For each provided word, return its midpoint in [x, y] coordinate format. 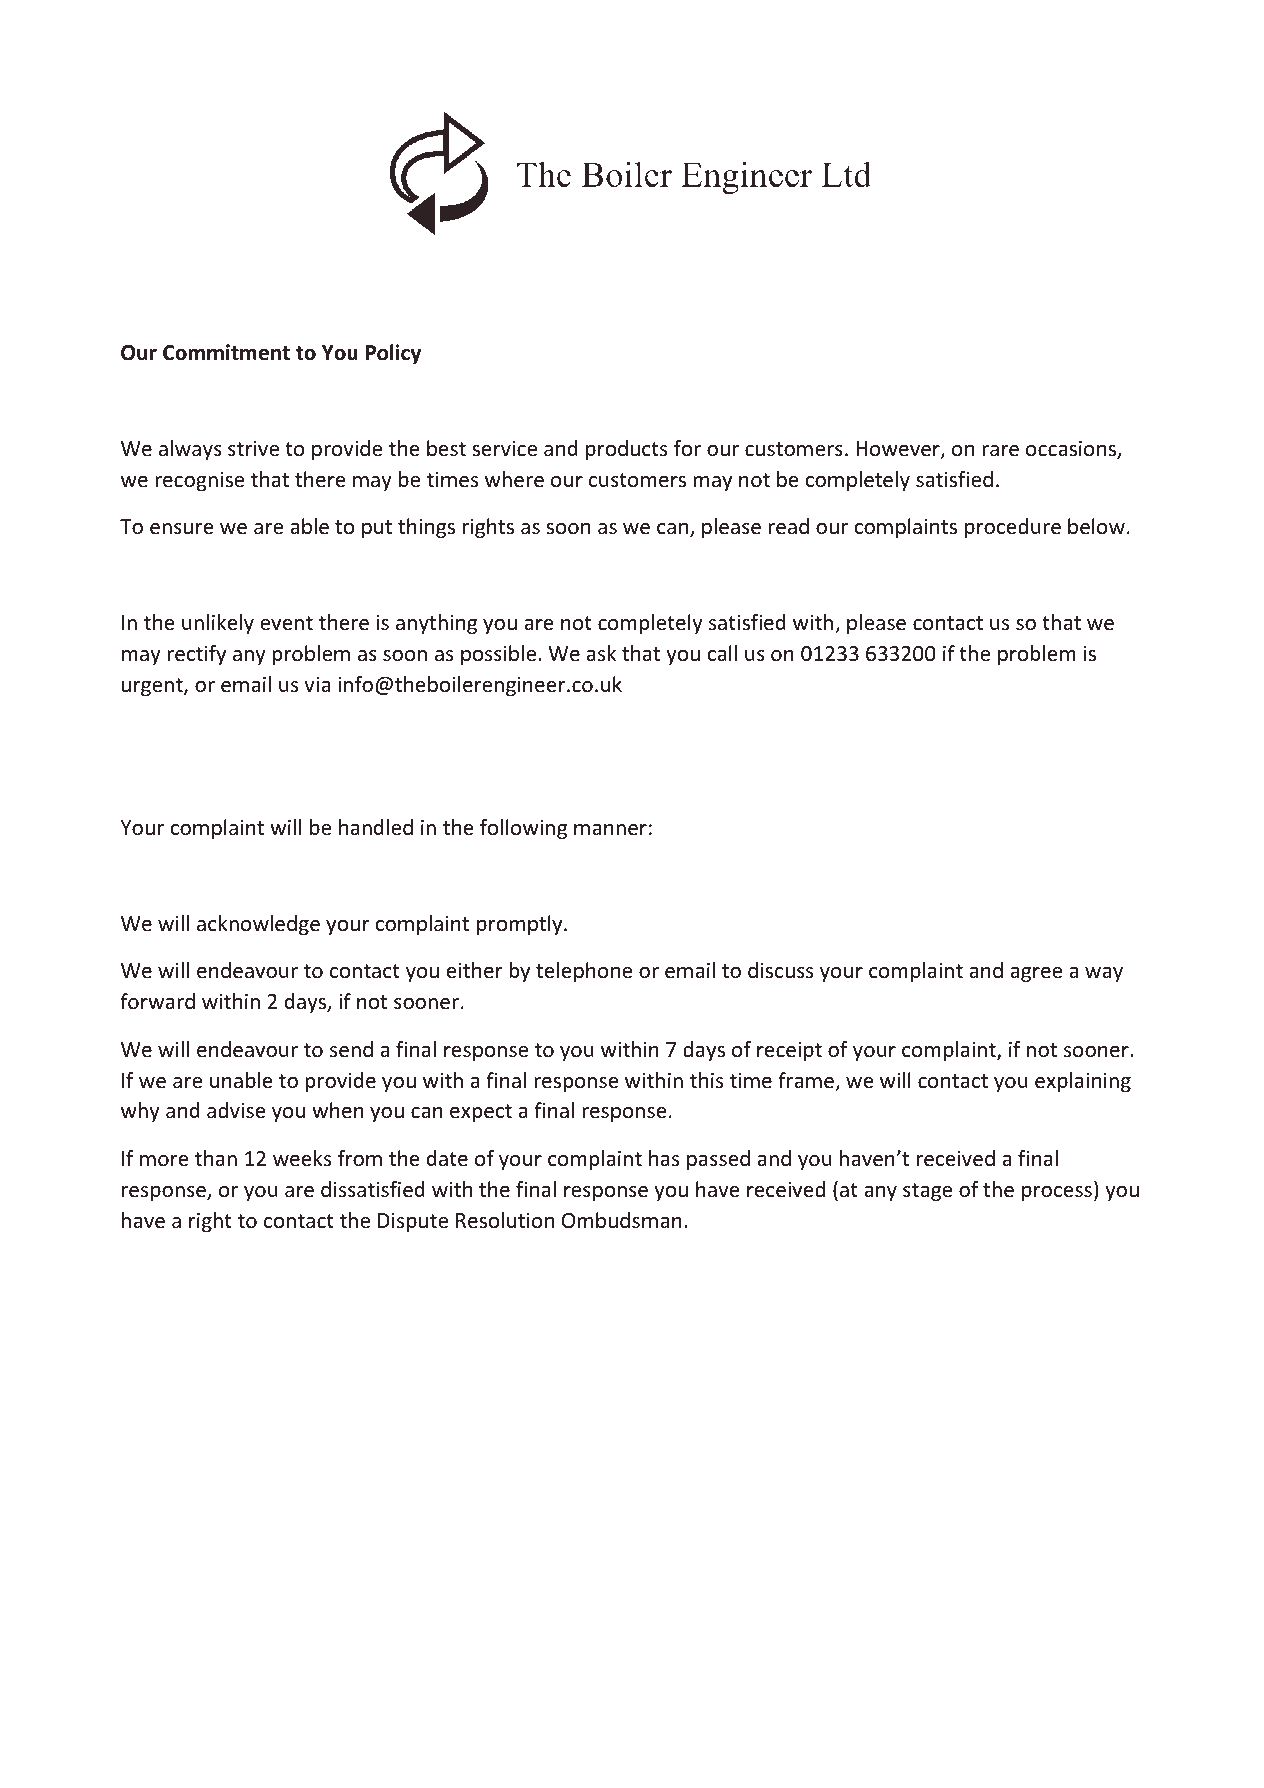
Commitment [226, 352]
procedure [1013, 528]
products [626, 450]
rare [1000, 451]
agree [1036, 974]
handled [376, 827]
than [216, 1158]
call [722, 653]
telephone [584, 972]
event [286, 623]
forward [157, 1001]
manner [610, 830]
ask [601, 653]
